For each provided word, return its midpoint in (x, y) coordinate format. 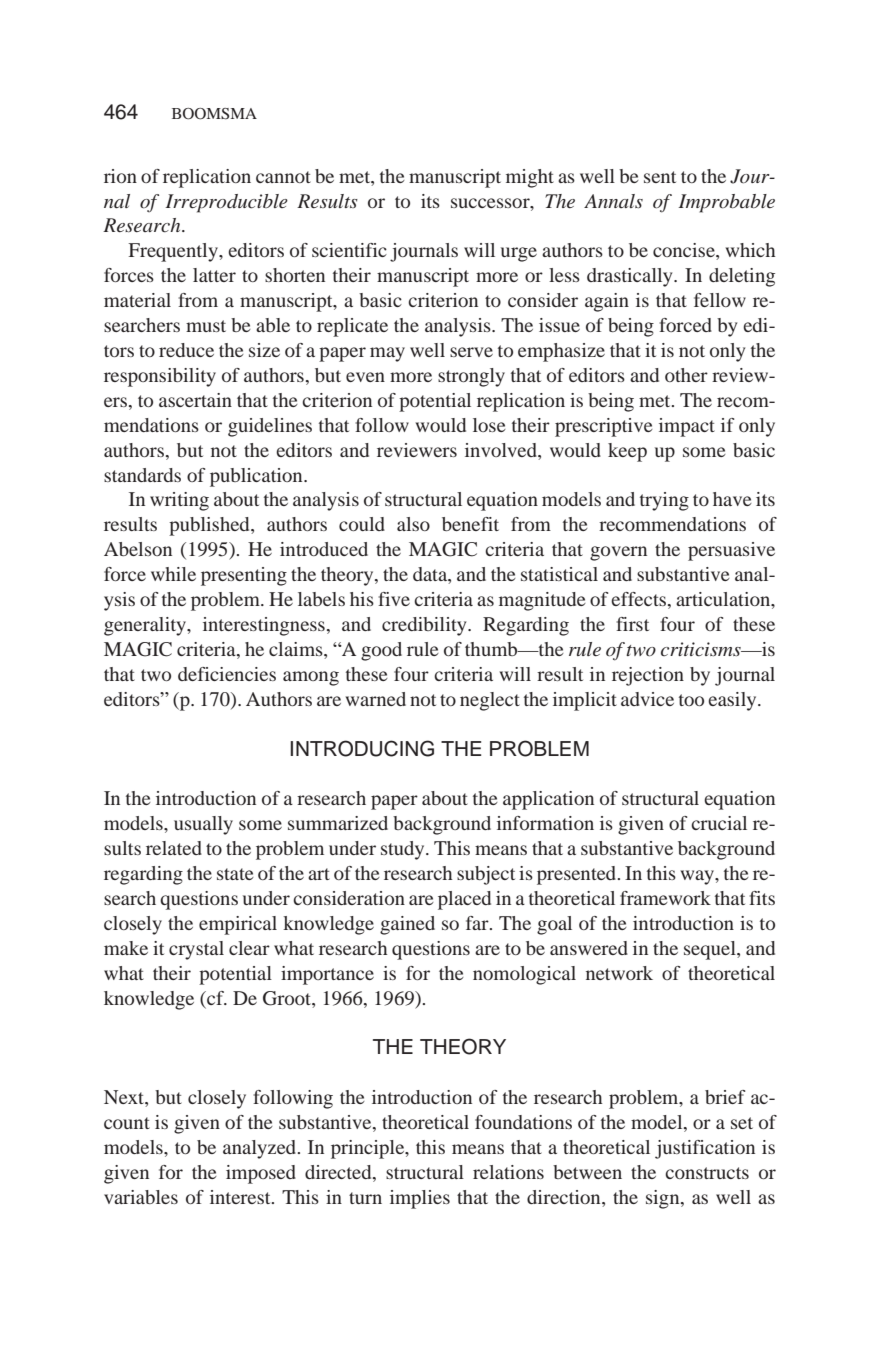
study (404, 850)
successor (491, 203)
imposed (261, 1174)
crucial (719, 823)
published (210, 526)
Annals (613, 201)
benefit (470, 524)
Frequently (174, 252)
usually (203, 825)
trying (664, 501)
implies (420, 1199)
